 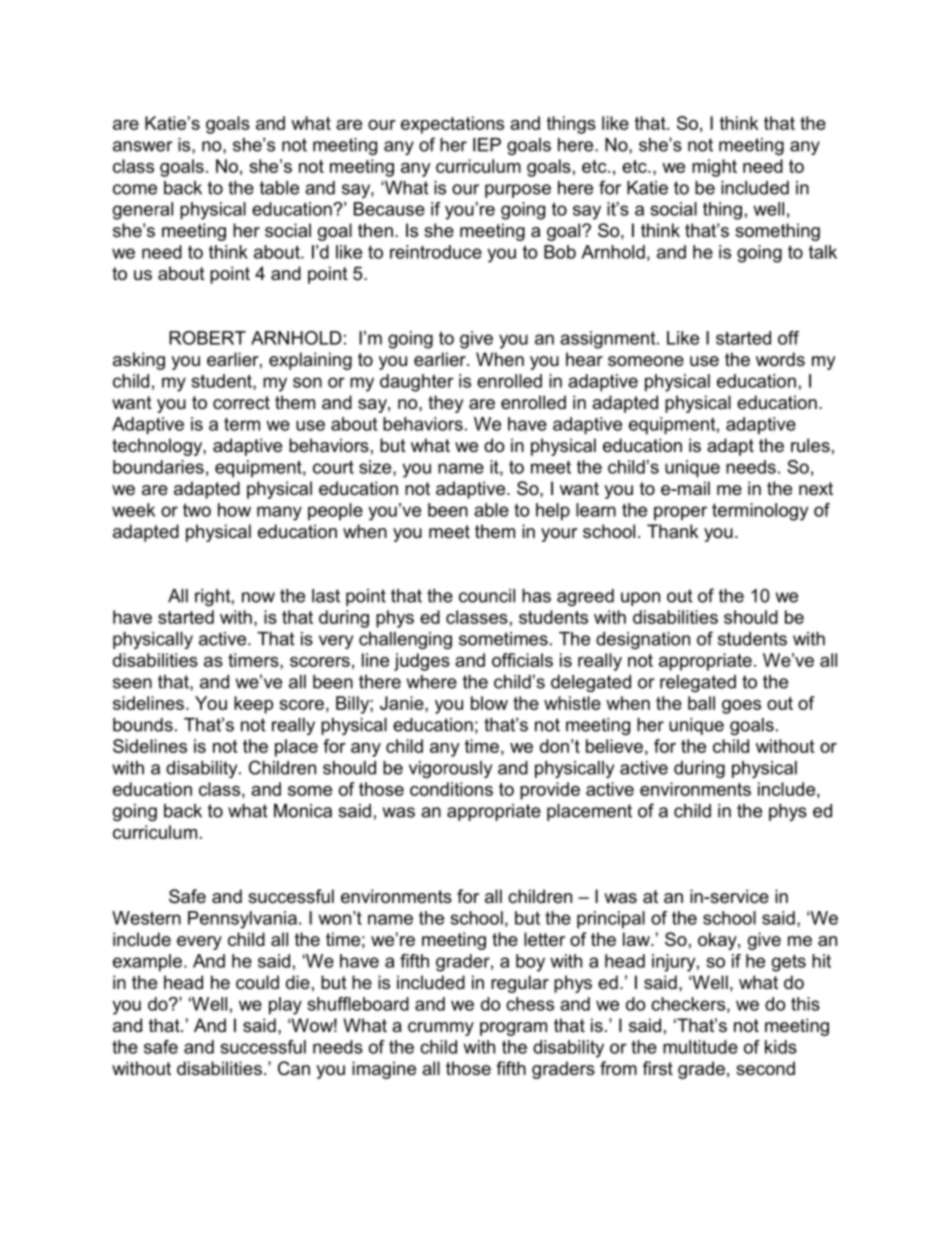 What do you see at coordinates (451, 789) in the screenshot?
I see `conditions` at bounding box center [451, 789].
